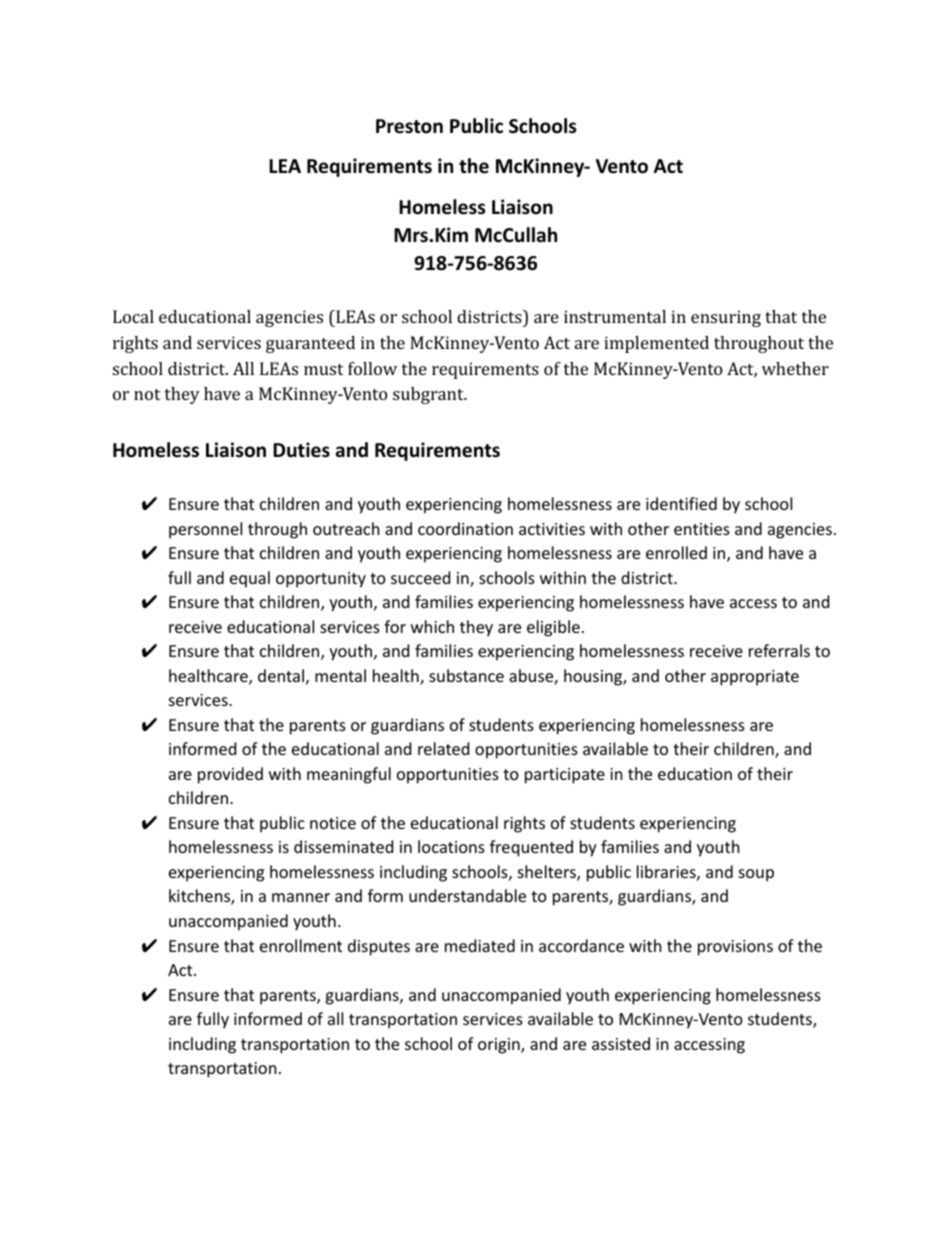 Image resolution: width=952 pixels, height=1233 pixels. Describe the element at coordinates (726, 318) in the image. I see `ensuring` at that location.
